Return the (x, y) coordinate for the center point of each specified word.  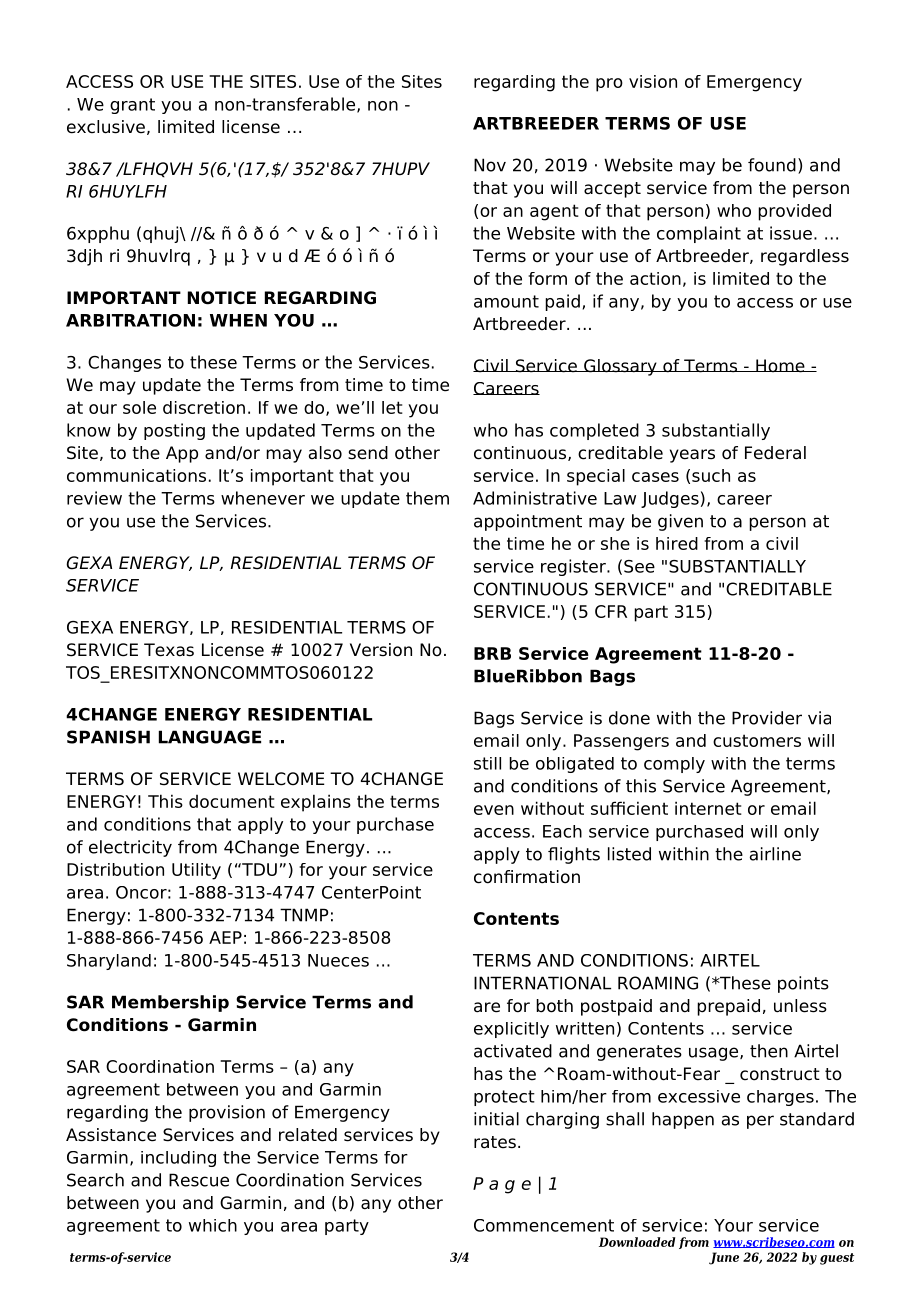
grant (132, 106)
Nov (490, 165)
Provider (767, 718)
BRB (492, 653)
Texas (169, 650)
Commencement (544, 1225)
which (213, 1225)
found (772, 165)
